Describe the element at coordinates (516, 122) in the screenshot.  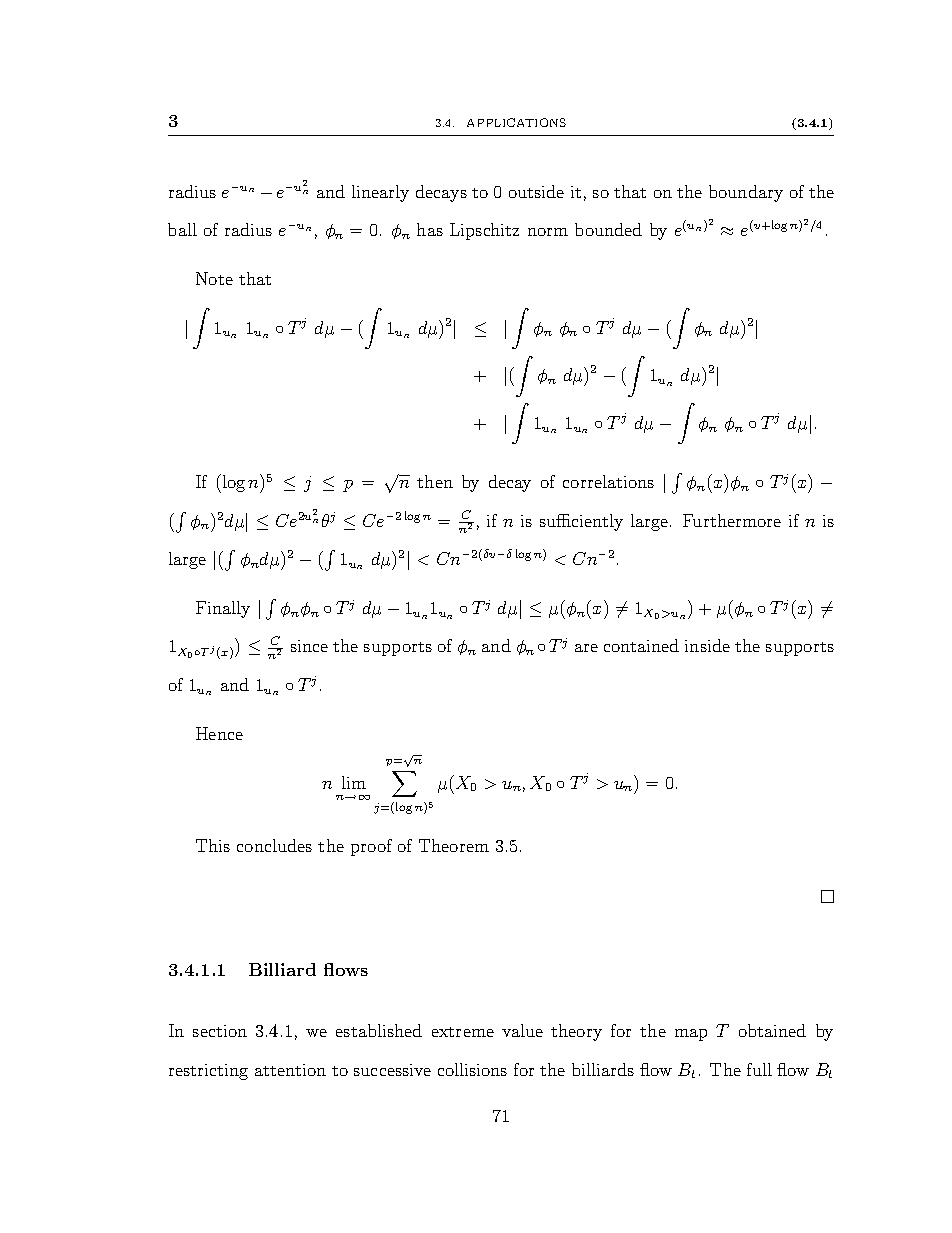
I see `APPLICATIONS` at that location.
